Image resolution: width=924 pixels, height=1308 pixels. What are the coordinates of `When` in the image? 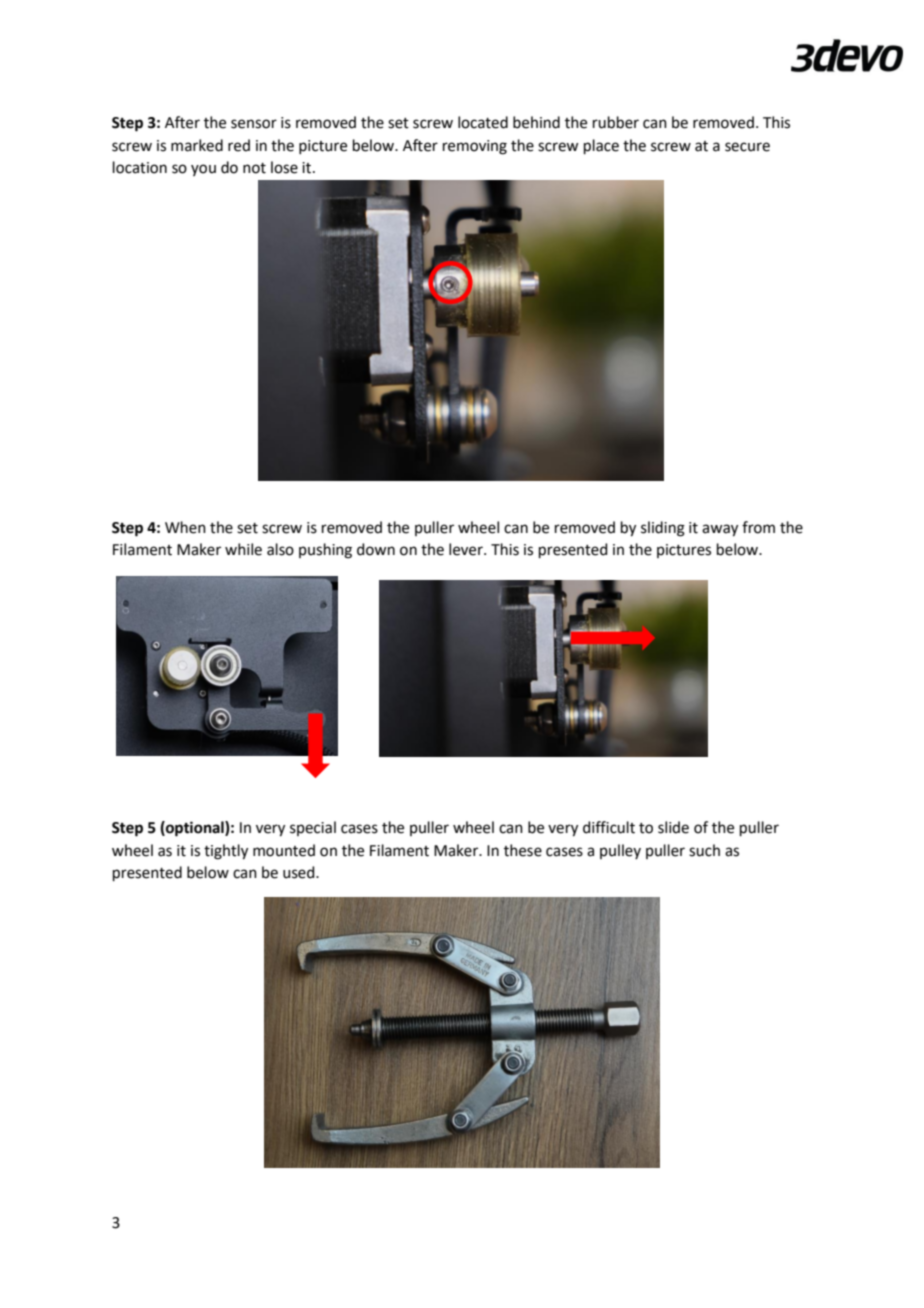 It's located at (185, 527).
